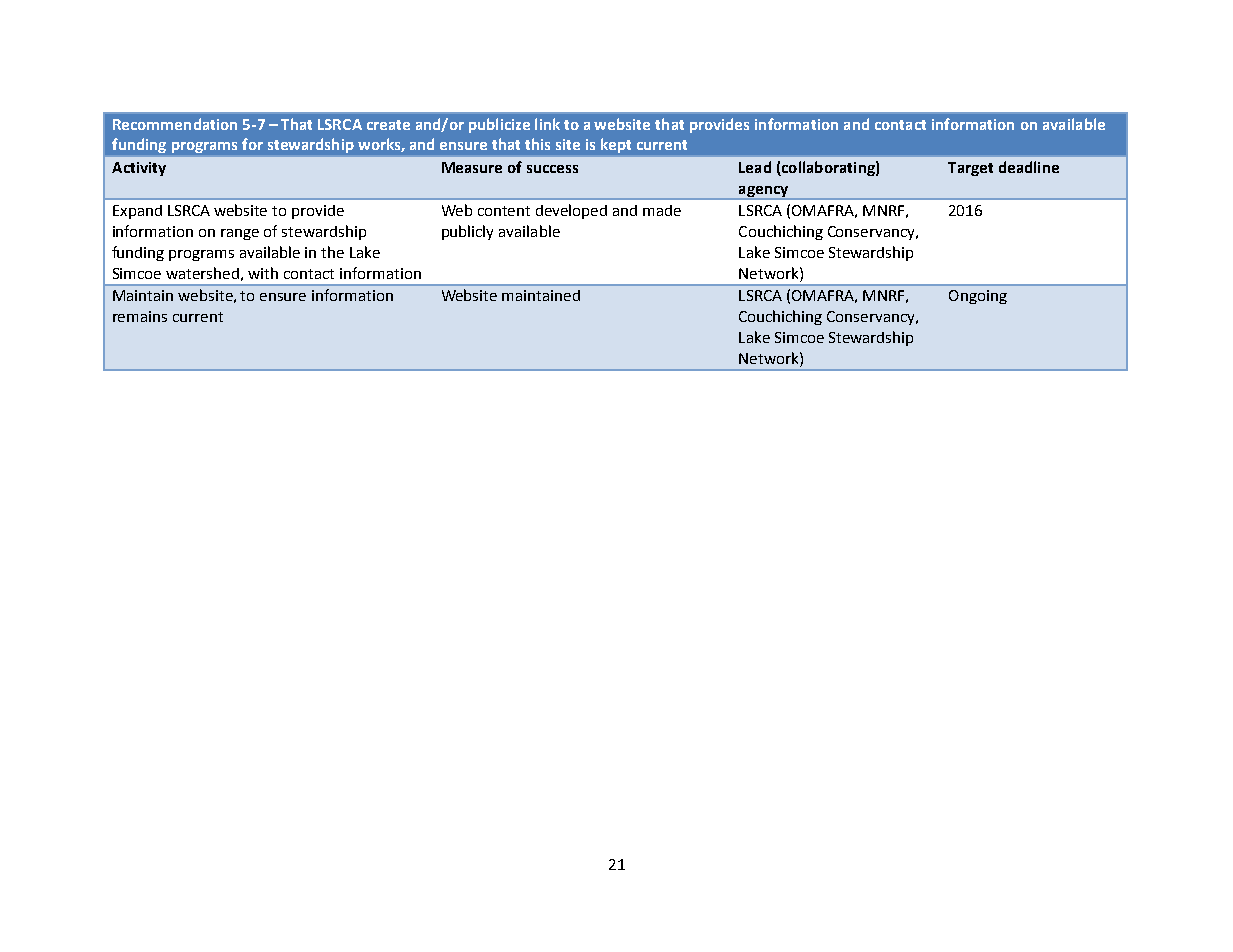  What do you see at coordinates (137, 212) in the document?
I see `Expand` at bounding box center [137, 212].
